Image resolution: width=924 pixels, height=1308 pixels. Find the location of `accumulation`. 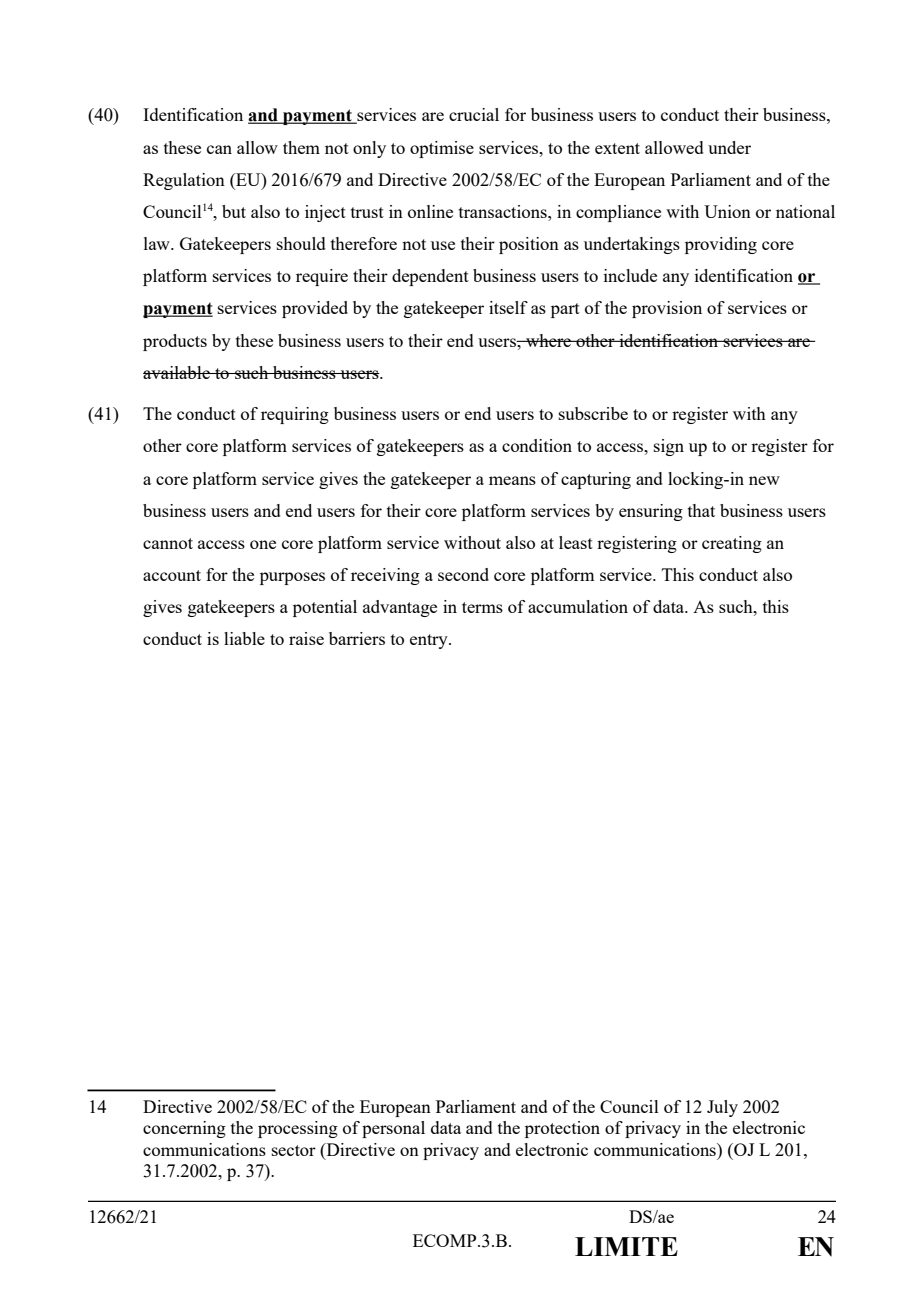

accumulation is located at coordinates (578, 606).
